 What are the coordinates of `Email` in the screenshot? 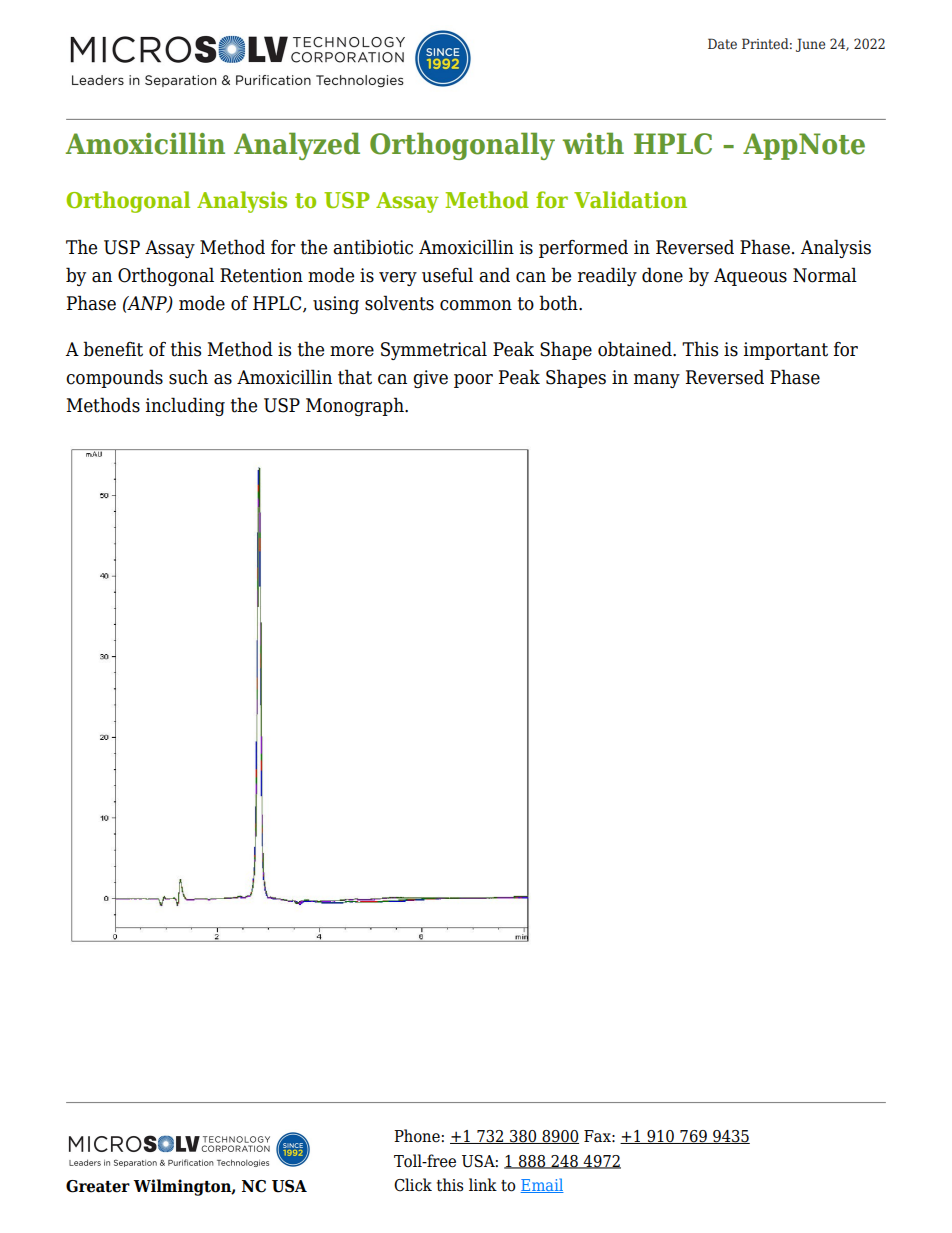 It's located at (542, 1185).
